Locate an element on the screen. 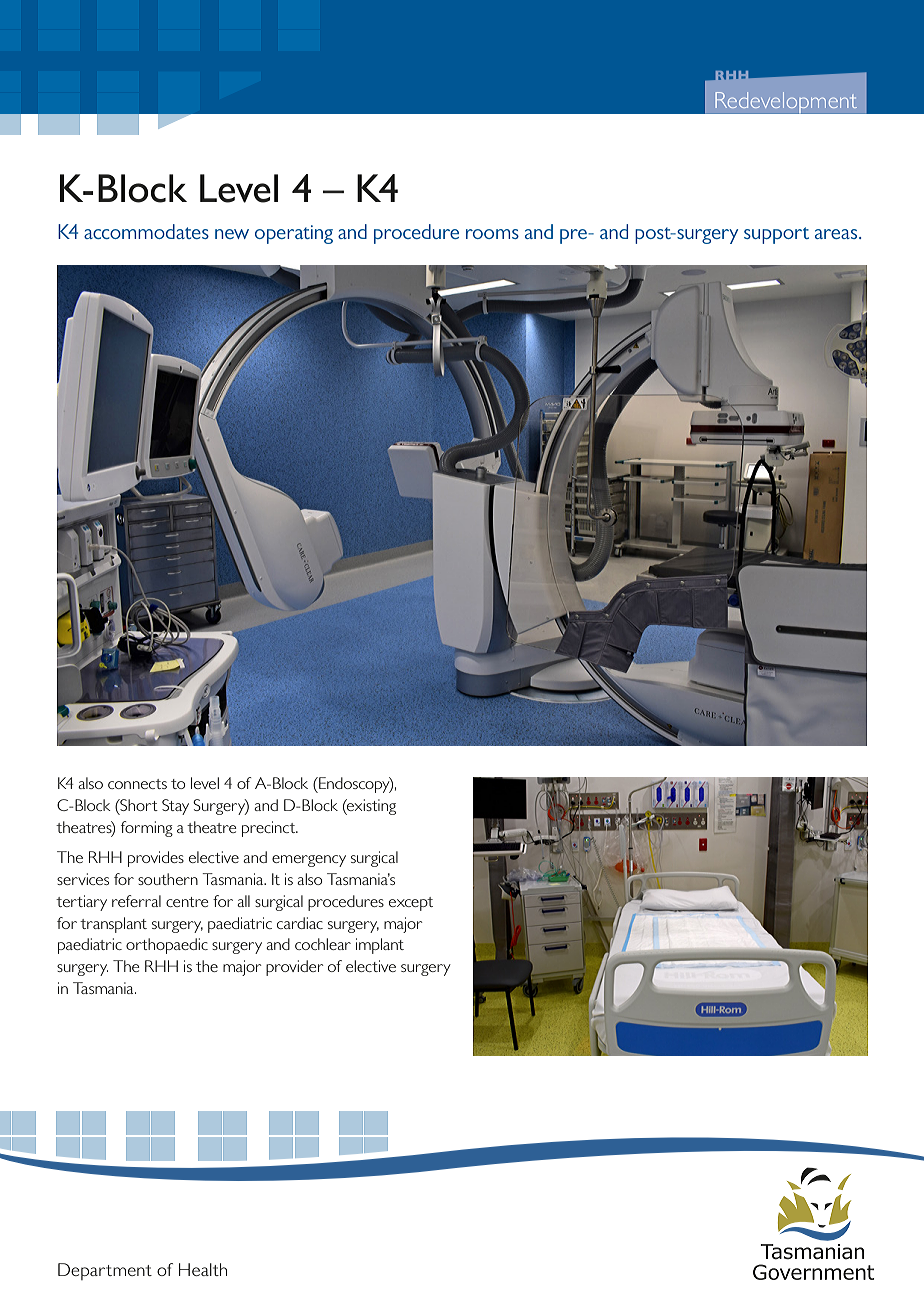 The image size is (924, 1308). operating is located at coordinates (294, 234).
